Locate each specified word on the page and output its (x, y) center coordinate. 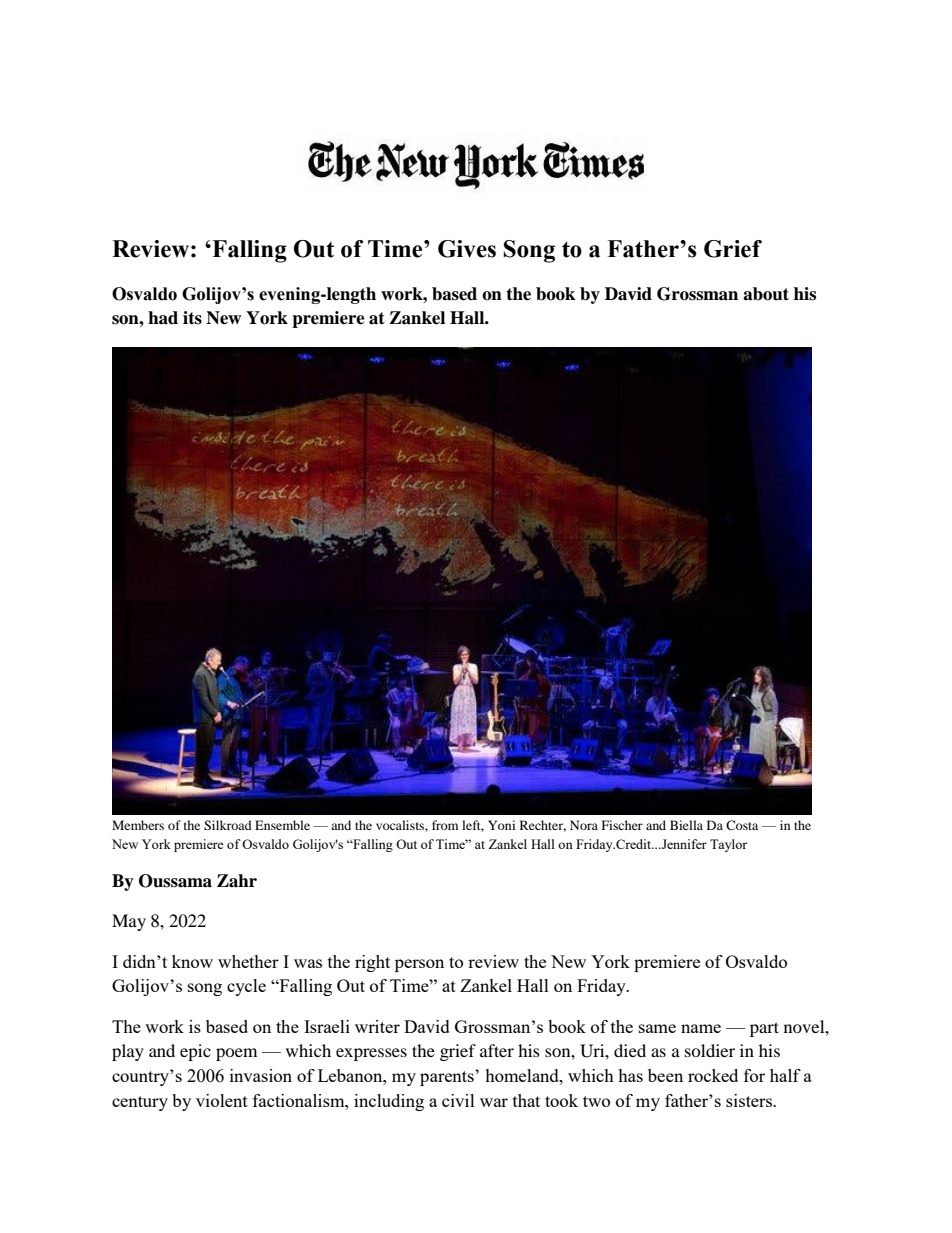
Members (138, 825)
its (192, 318)
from (445, 825)
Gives (467, 249)
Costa (742, 825)
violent (222, 1100)
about (766, 294)
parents (448, 1078)
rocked (713, 1075)
